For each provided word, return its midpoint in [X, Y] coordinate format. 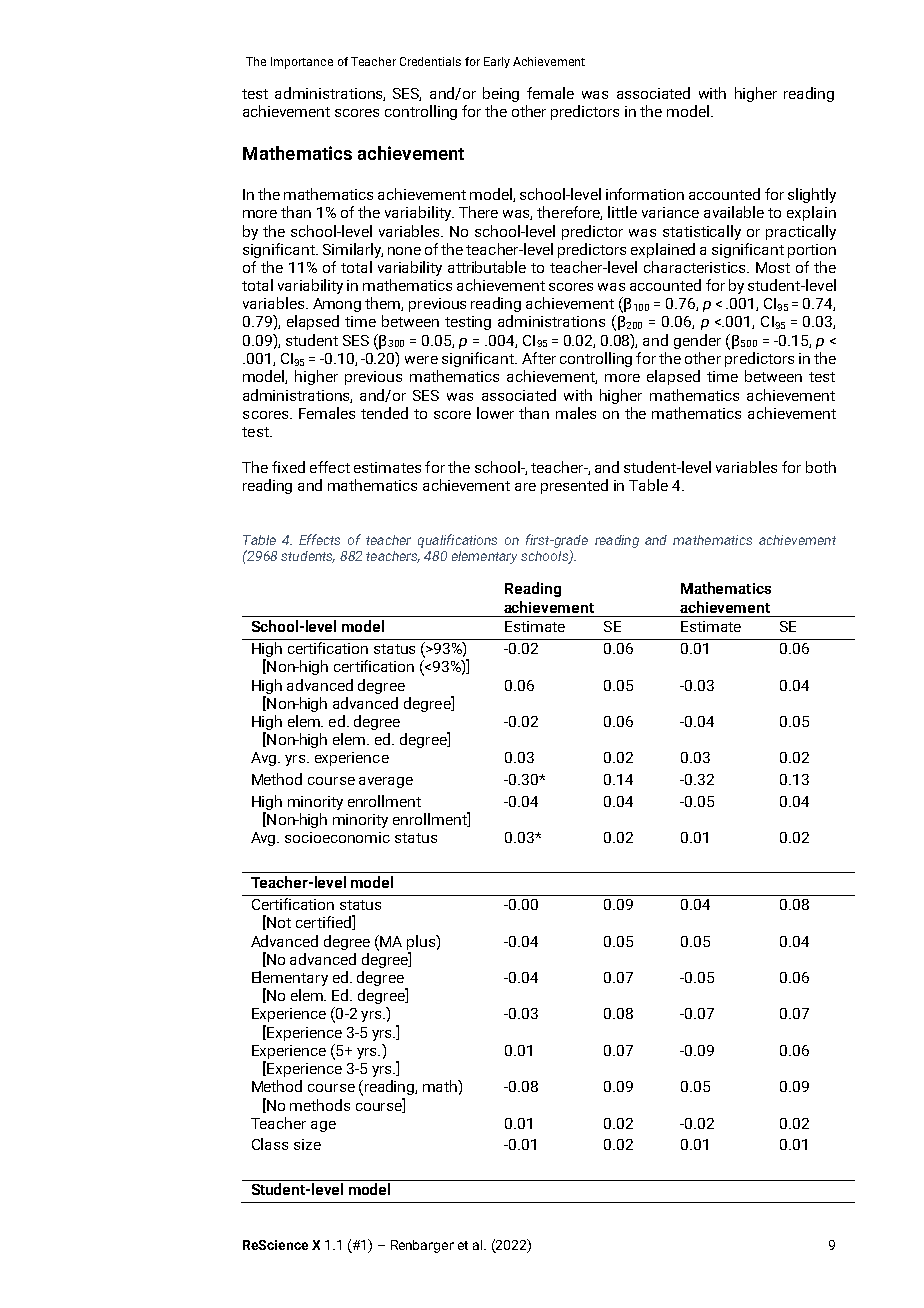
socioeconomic [337, 837]
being [501, 94]
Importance [302, 63]
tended [384, 413]
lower [495, 413]
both [821, 467]
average [386, 782]
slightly [812, 195]
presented [574, 486]
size [307, 1144]
